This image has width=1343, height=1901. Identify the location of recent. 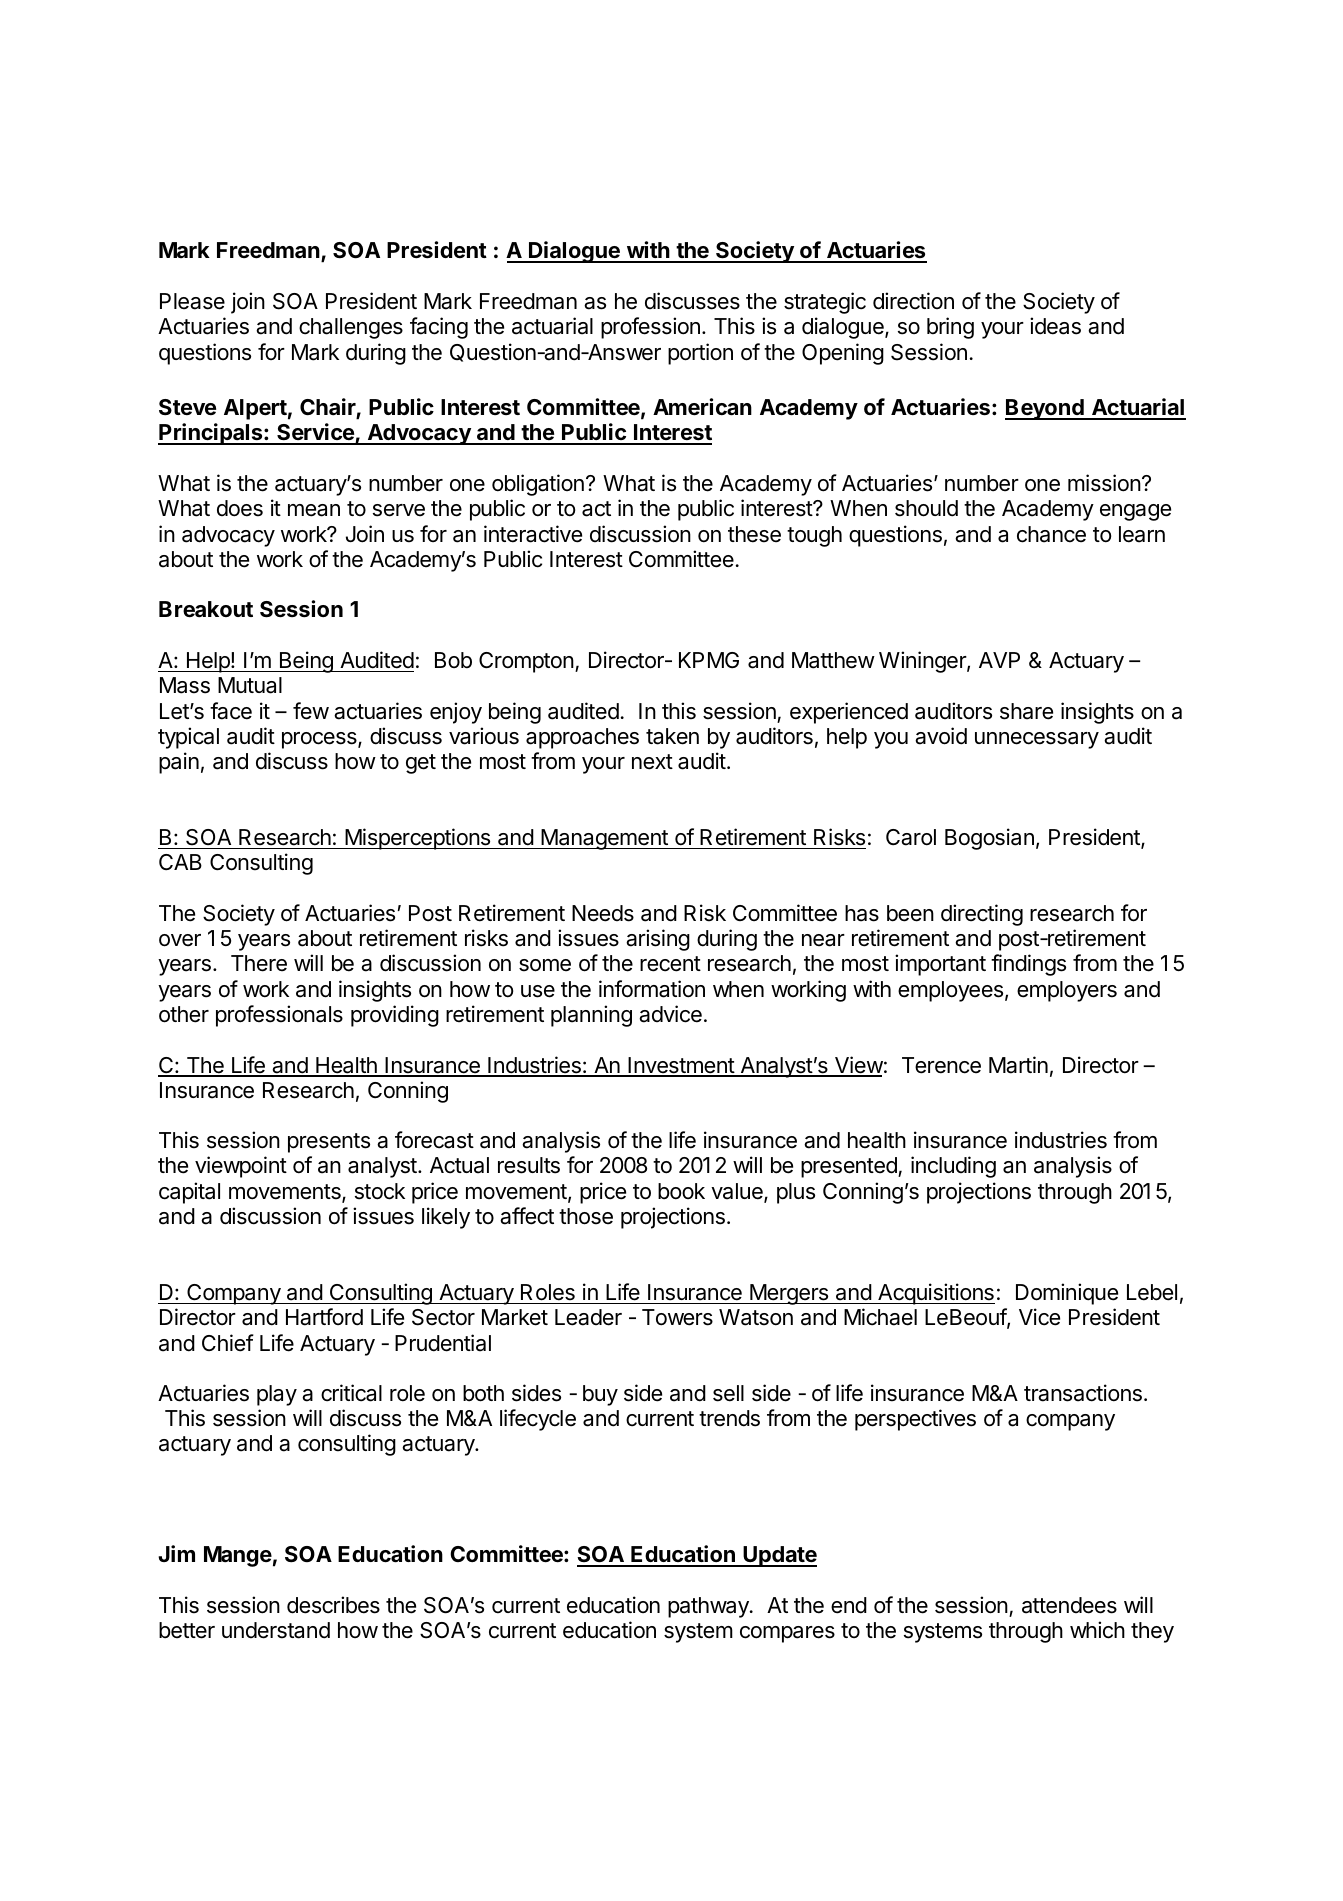
(670, 964).
